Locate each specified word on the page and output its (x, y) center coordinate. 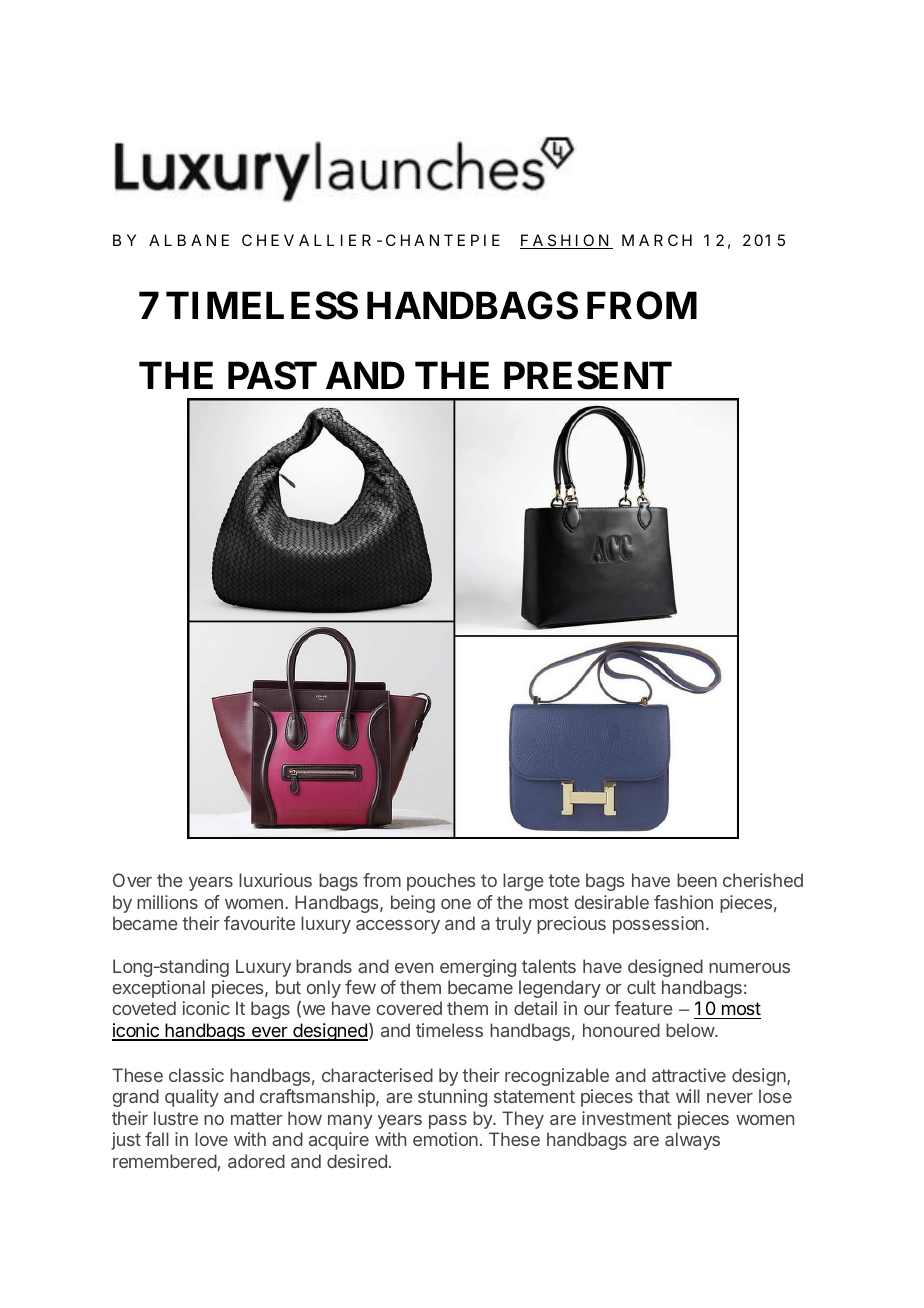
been (697, 880)
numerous (749, 968)
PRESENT (588, 376)
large (523, 882)
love (211, 1139)
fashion (683, 902)
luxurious (275, 880)
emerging (478, 968)
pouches (441, 882)
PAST (272, 376)
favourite (259, 923)
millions (167, 902)
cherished (763, 880)
